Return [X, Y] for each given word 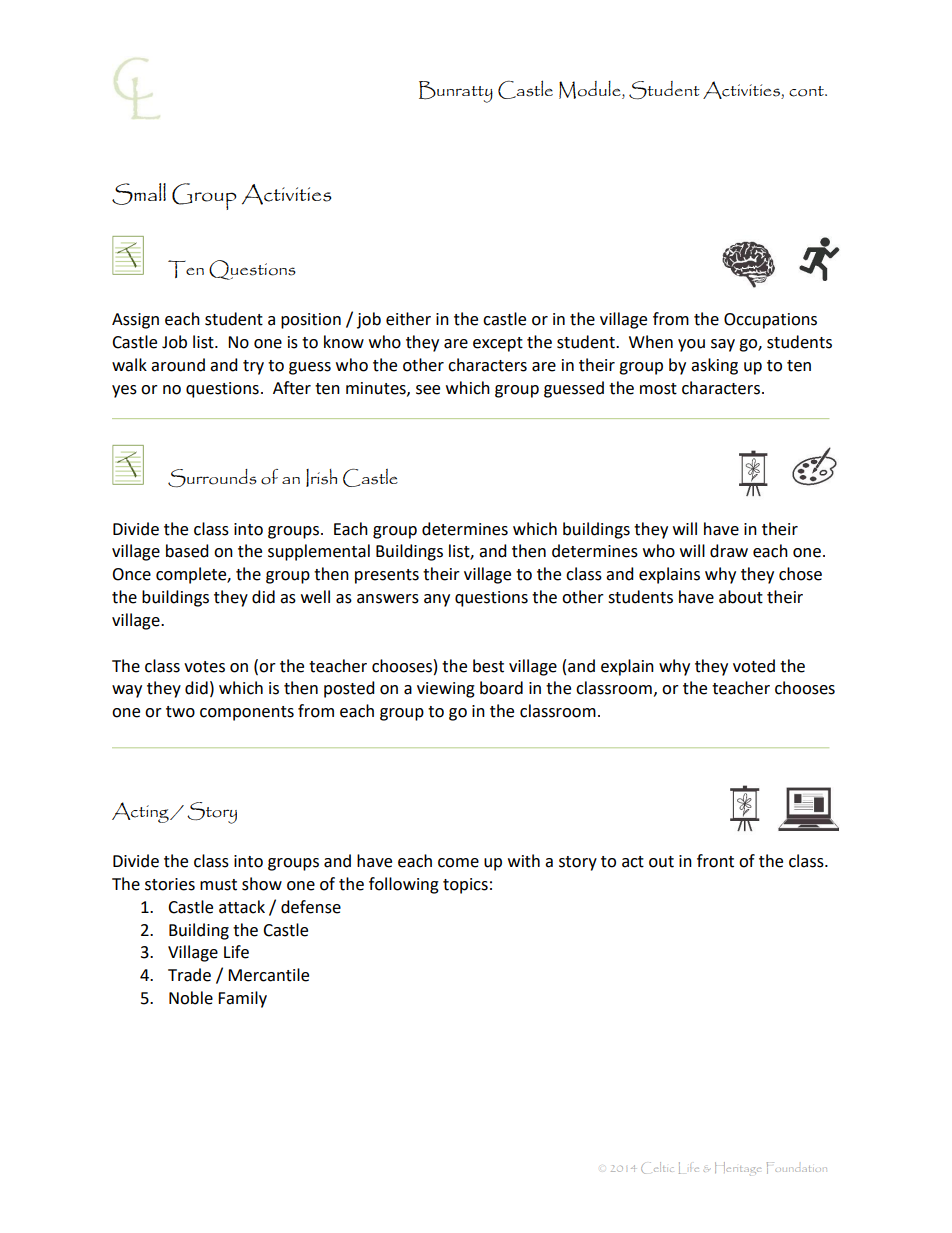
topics [465, 886]
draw [729, 551]
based [187, 551]
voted [754, 666]
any [437, 600]
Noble [191, 998]
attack [242, 907]
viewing [446, 690]
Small [139, 194]
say [723, 345]
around [178, 365]
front [715, 861]
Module [591, 90]
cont [807, 91]
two [180, 712]
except [498, 344]
